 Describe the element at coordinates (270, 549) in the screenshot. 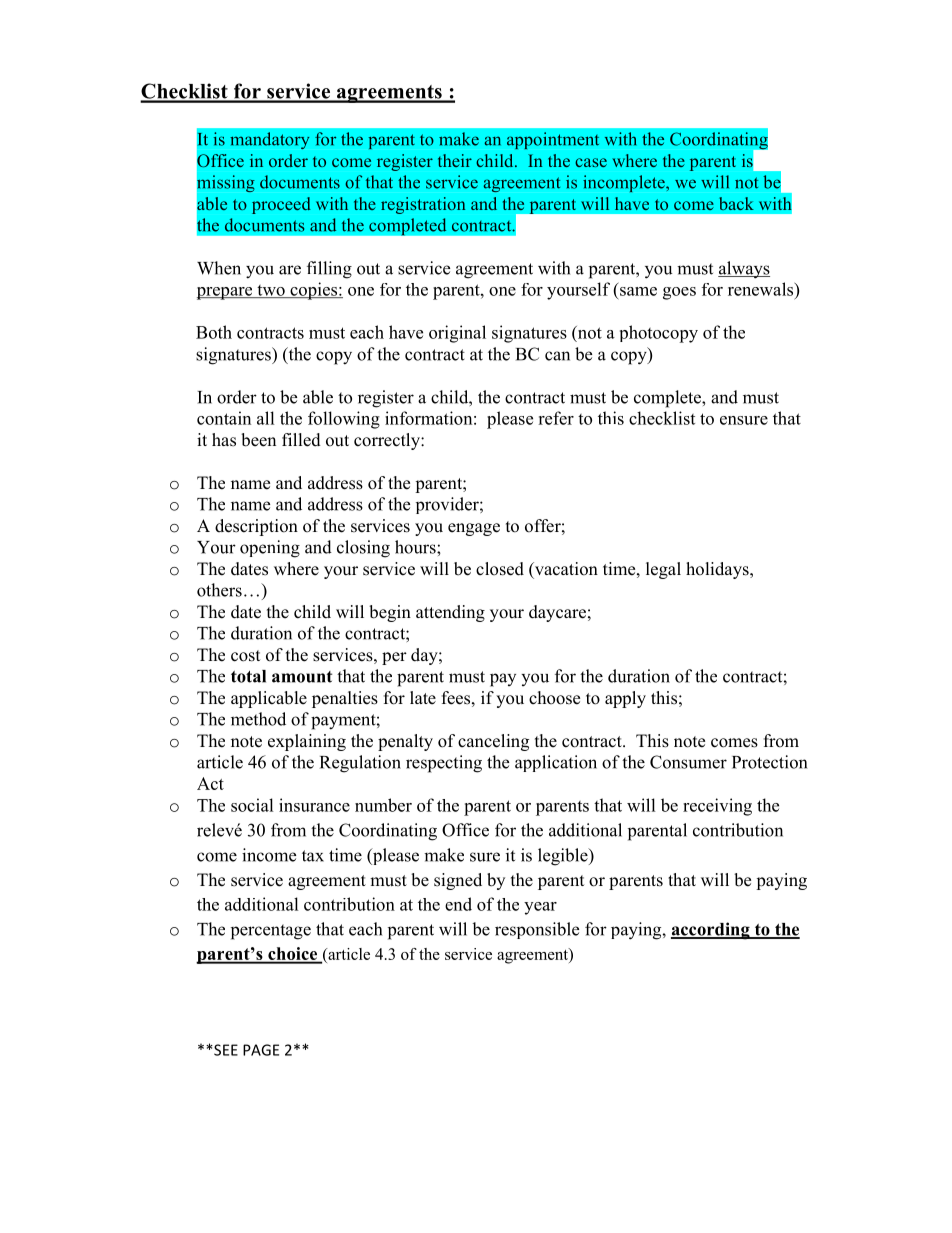

I see `opening` at that location.
